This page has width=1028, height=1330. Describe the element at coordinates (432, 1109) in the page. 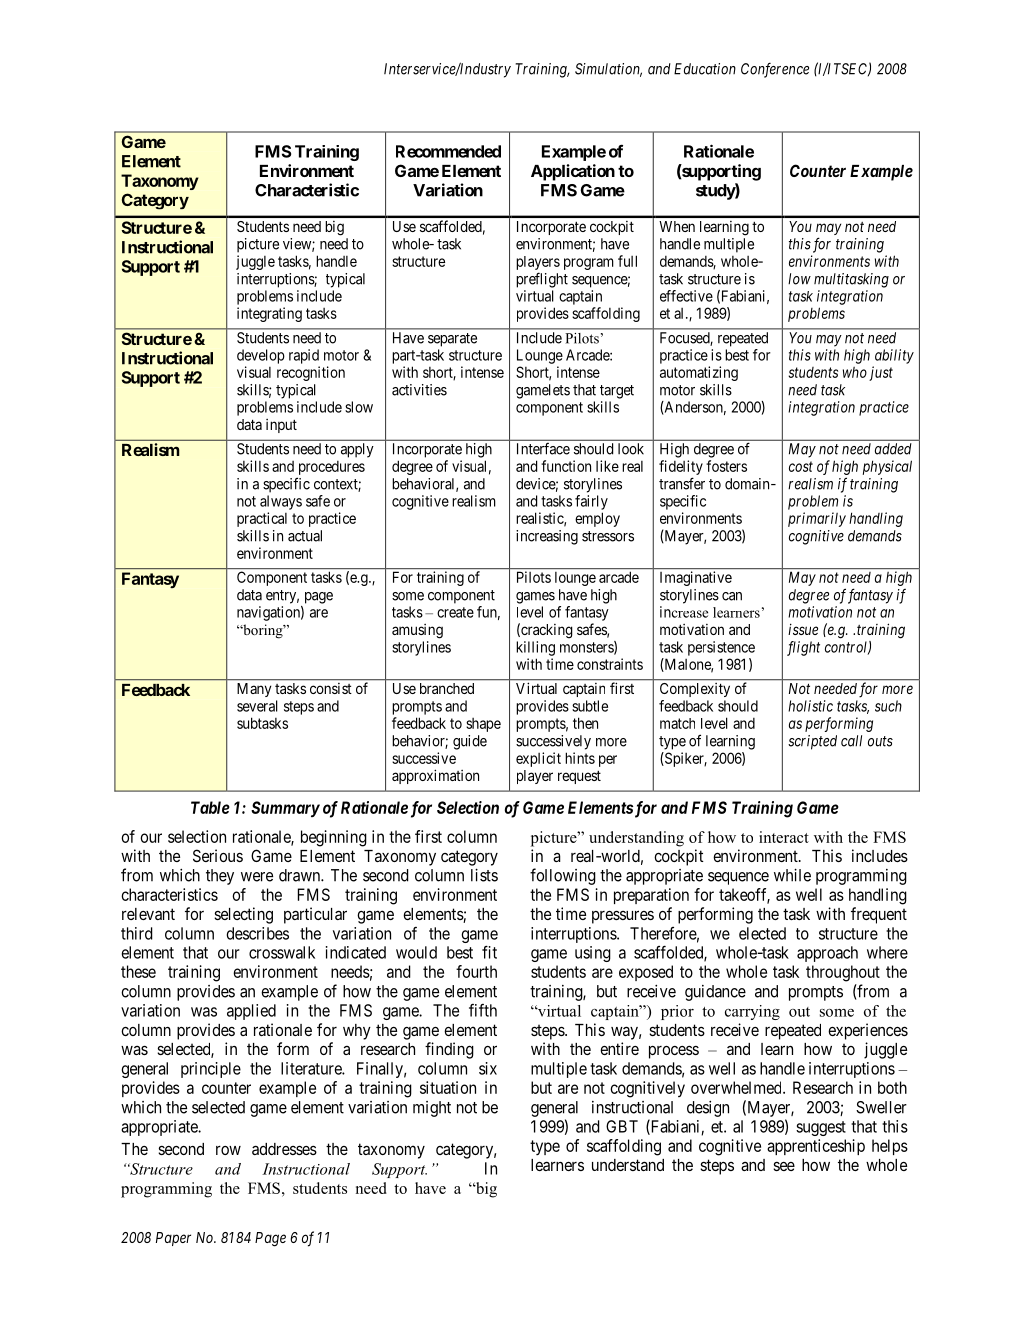

I see `might` at that location.
